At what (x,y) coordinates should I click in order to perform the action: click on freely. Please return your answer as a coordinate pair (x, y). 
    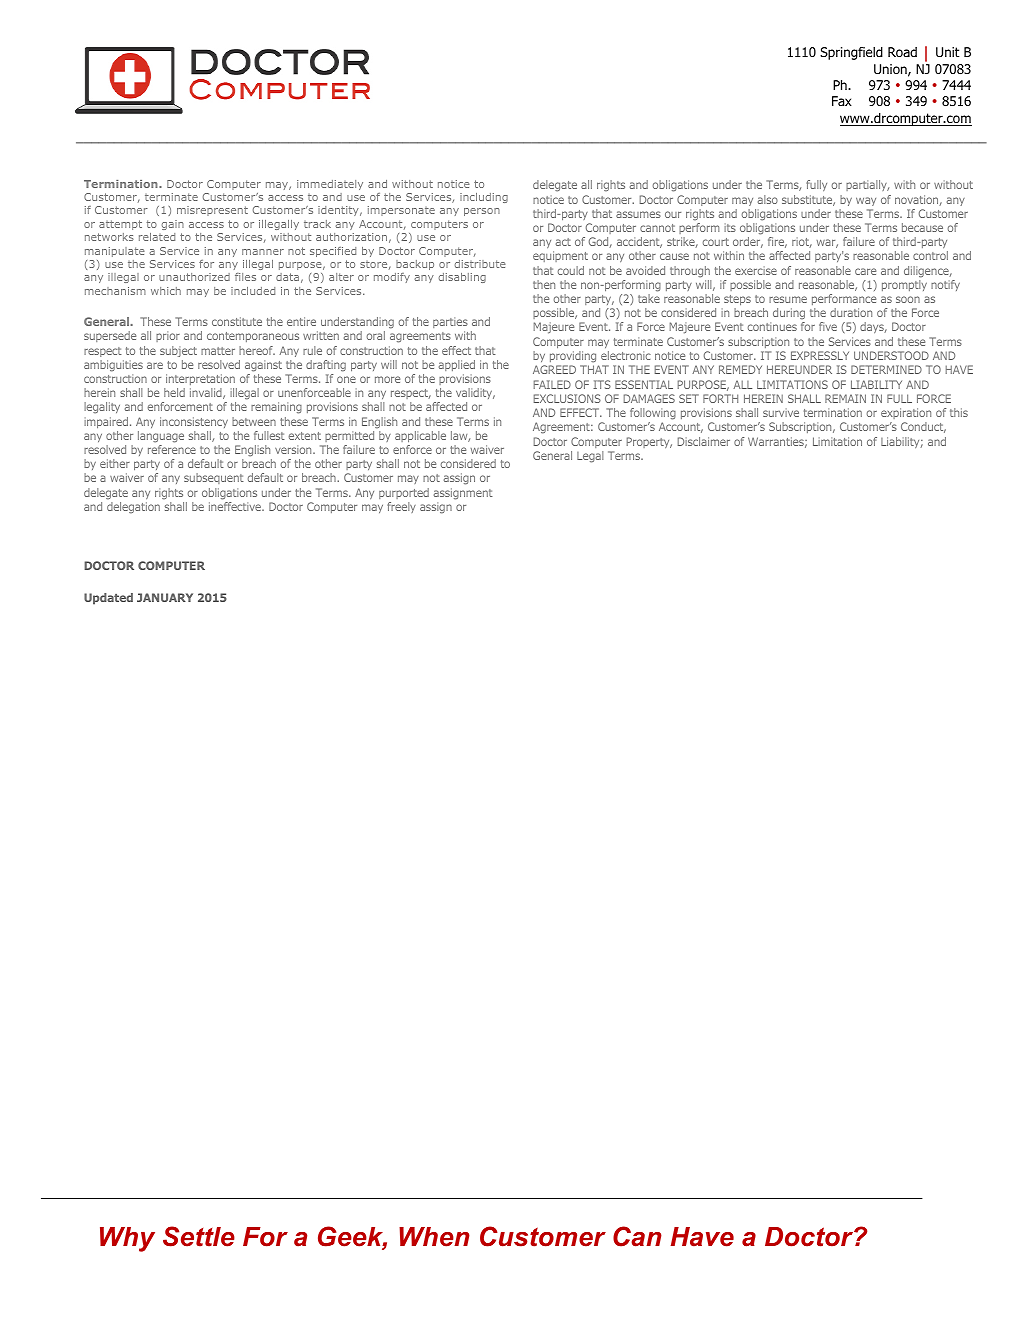
    Looking at the image, I should click on (401, 507).
